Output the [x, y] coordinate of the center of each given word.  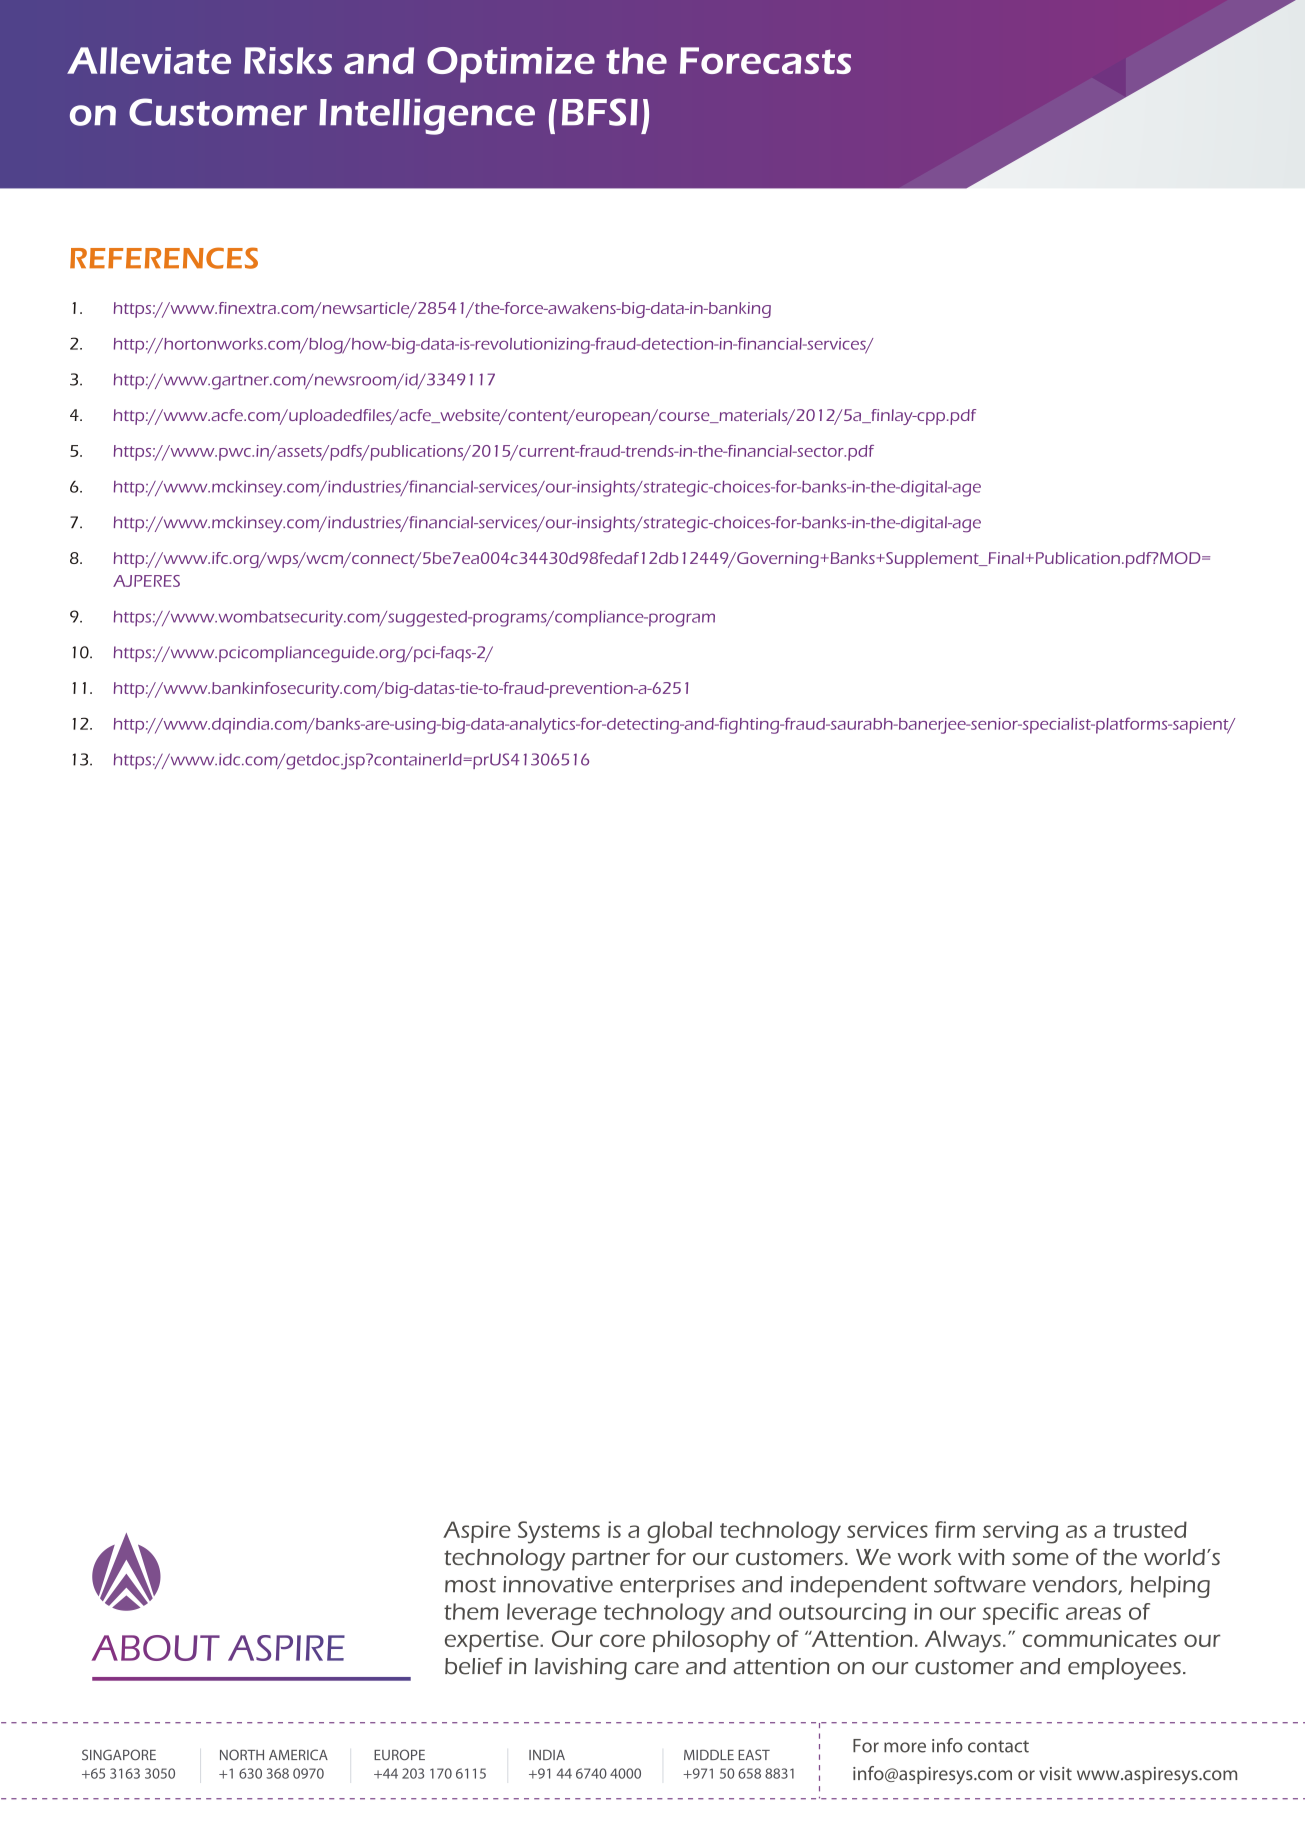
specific [1021, 1614]
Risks [288, 60]
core [622, 1640]
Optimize [511, 65]
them [471, 1611]
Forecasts [765, 60]
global [679, 1532]
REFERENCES [164, 258]
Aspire [477, 1532]
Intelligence [427, 117]
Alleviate [149, 60]
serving [1020, 1532]
